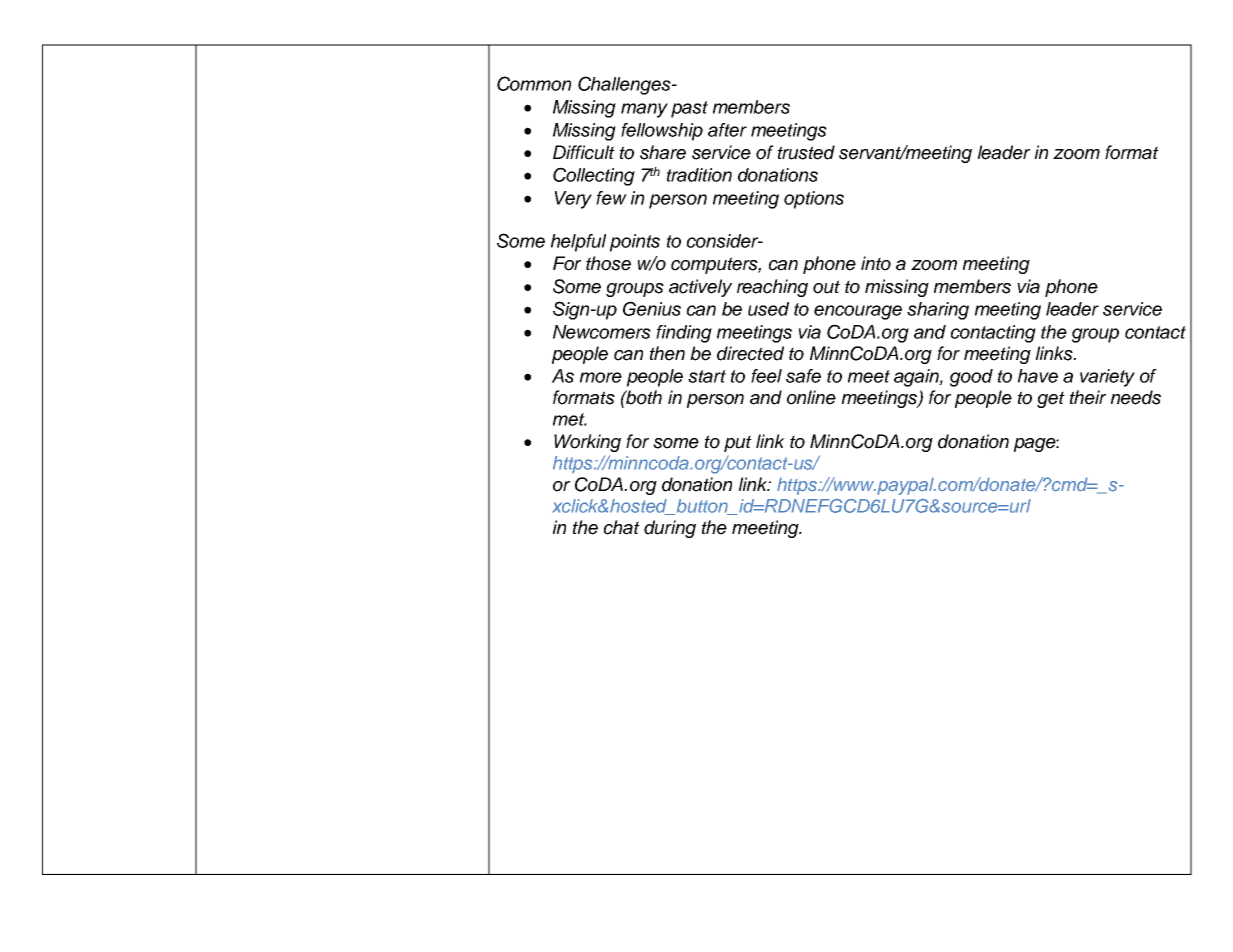 The image size is (1233, 952). Describe the element at coordinates (644, 110) in the screenshot. I see `many` at that location.
